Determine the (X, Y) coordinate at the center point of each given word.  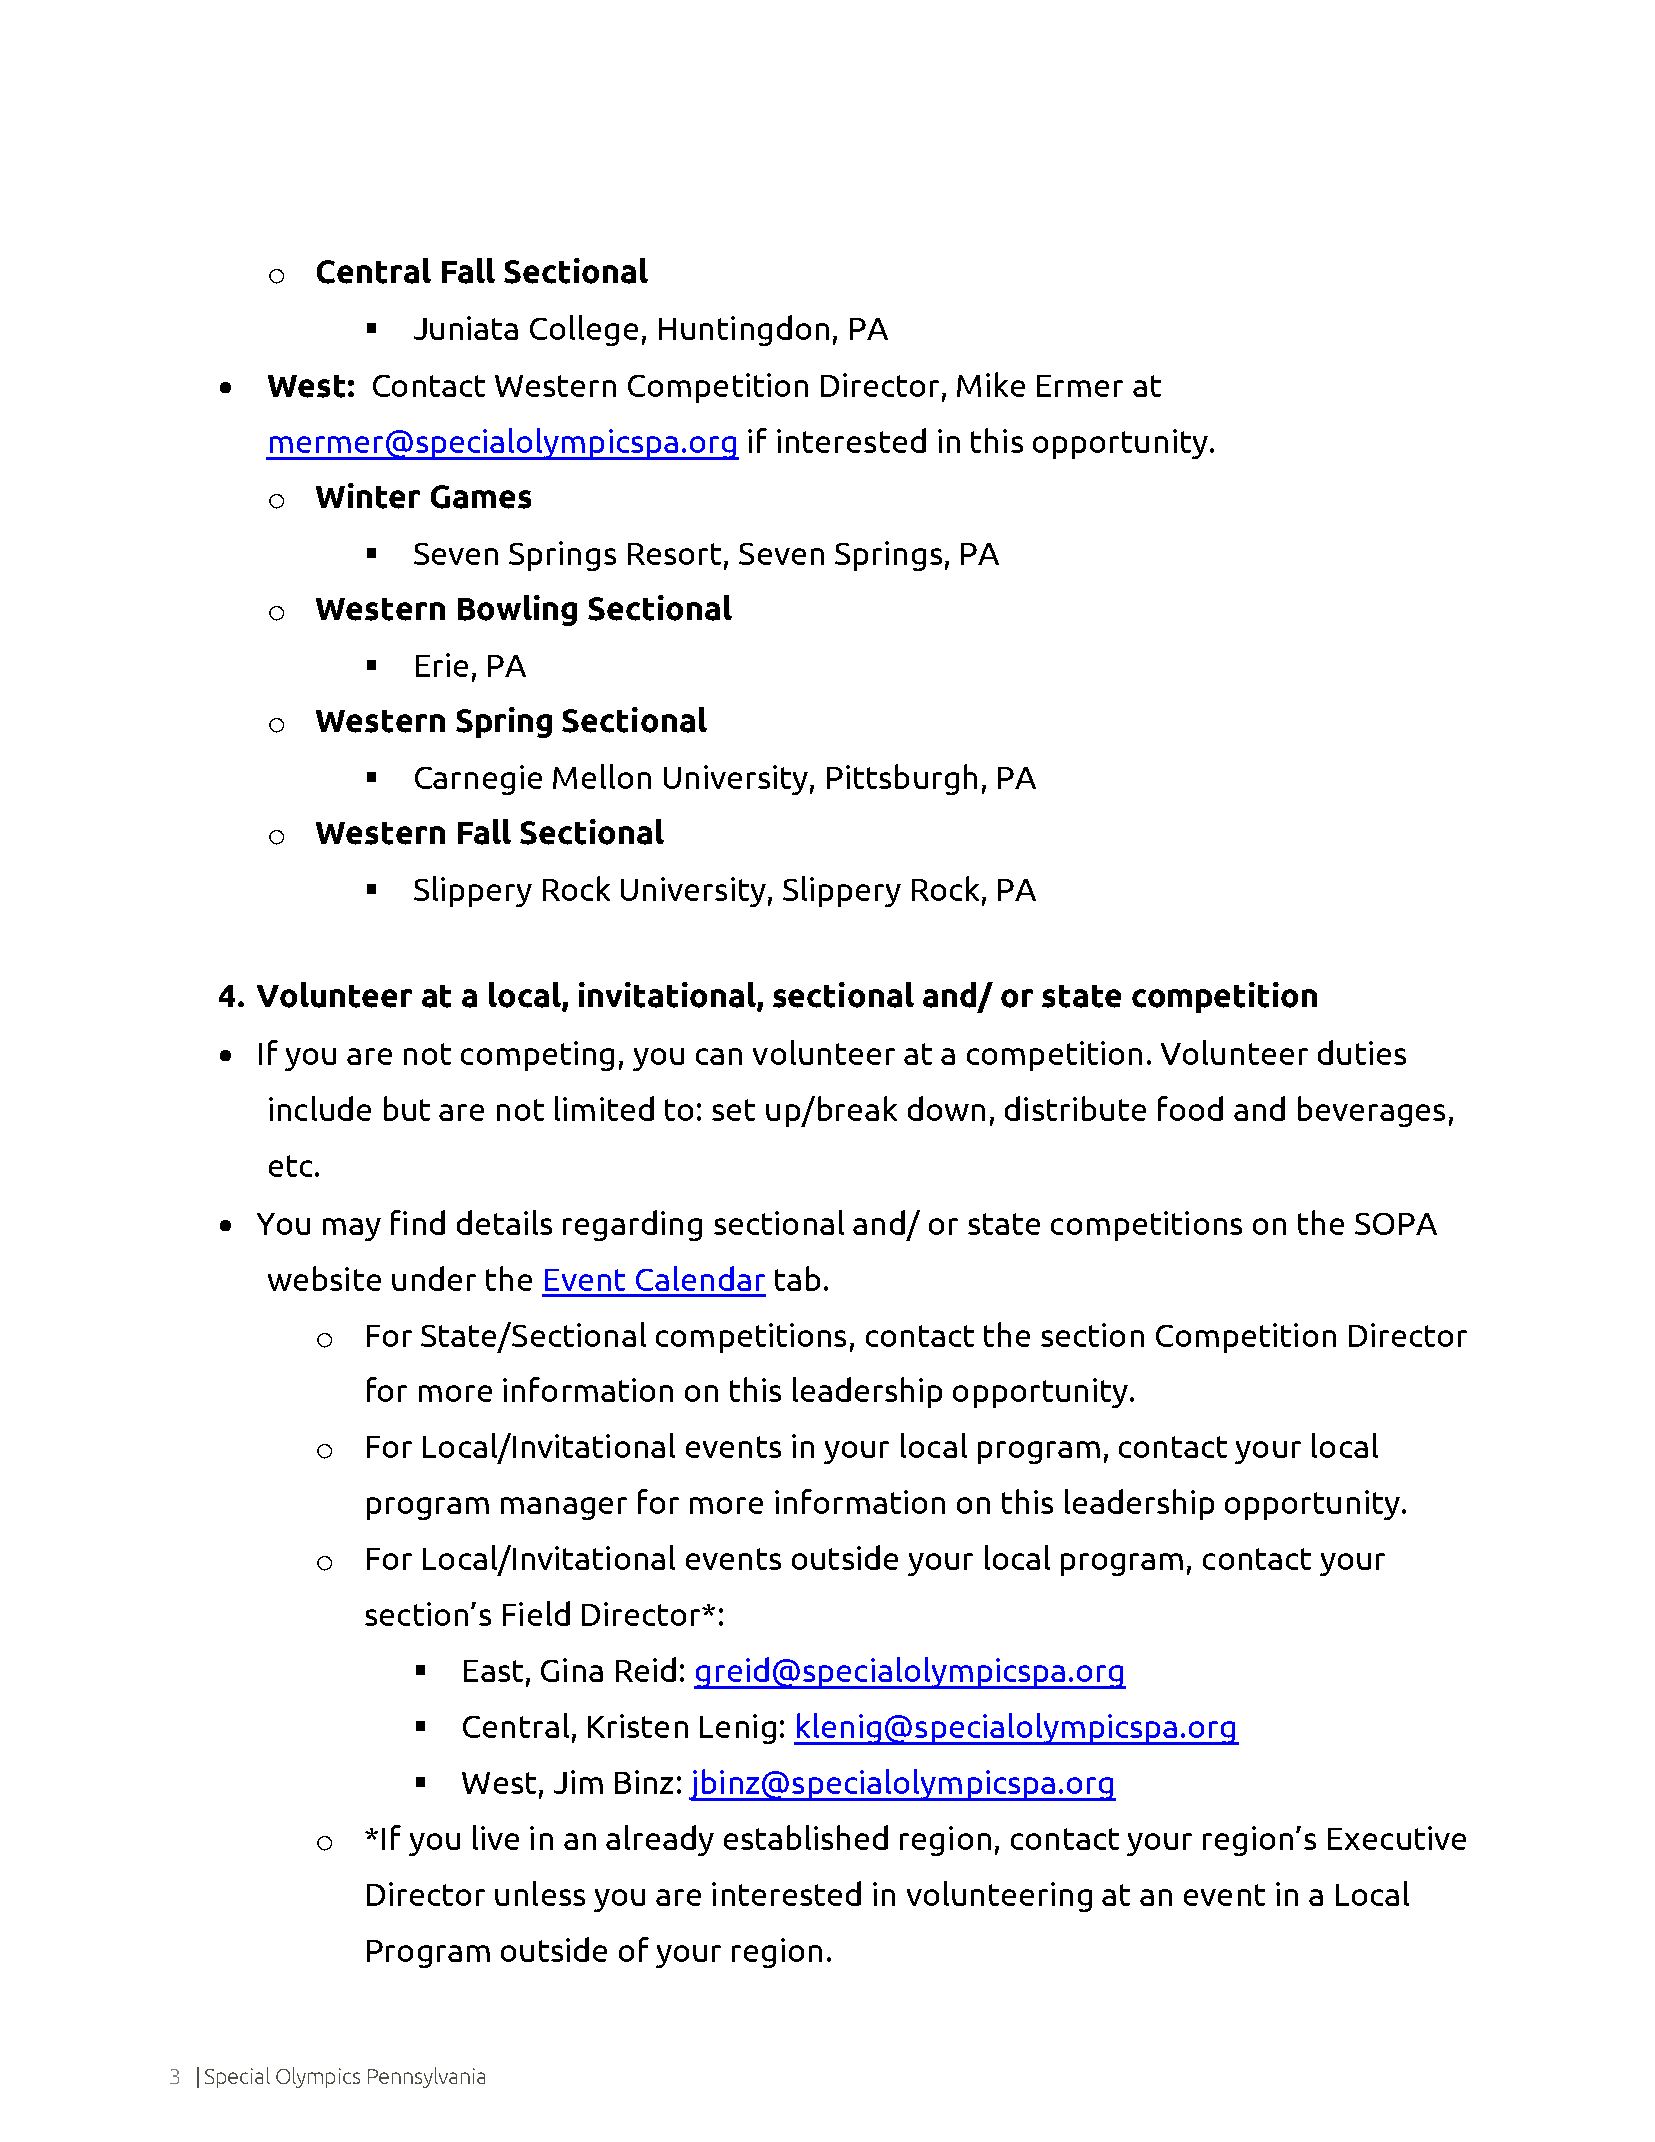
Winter (368, 496)
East (493, 1671)
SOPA (1396, 1224)
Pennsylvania (426, 2077)
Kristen (638, 1726)
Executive (1397, 1838)
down (946, 1108)
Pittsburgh (902, 779)
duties (1362, 1052)
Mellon (602, 776)
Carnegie (478, 780)
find (418, 1222)
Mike (991, 384)
